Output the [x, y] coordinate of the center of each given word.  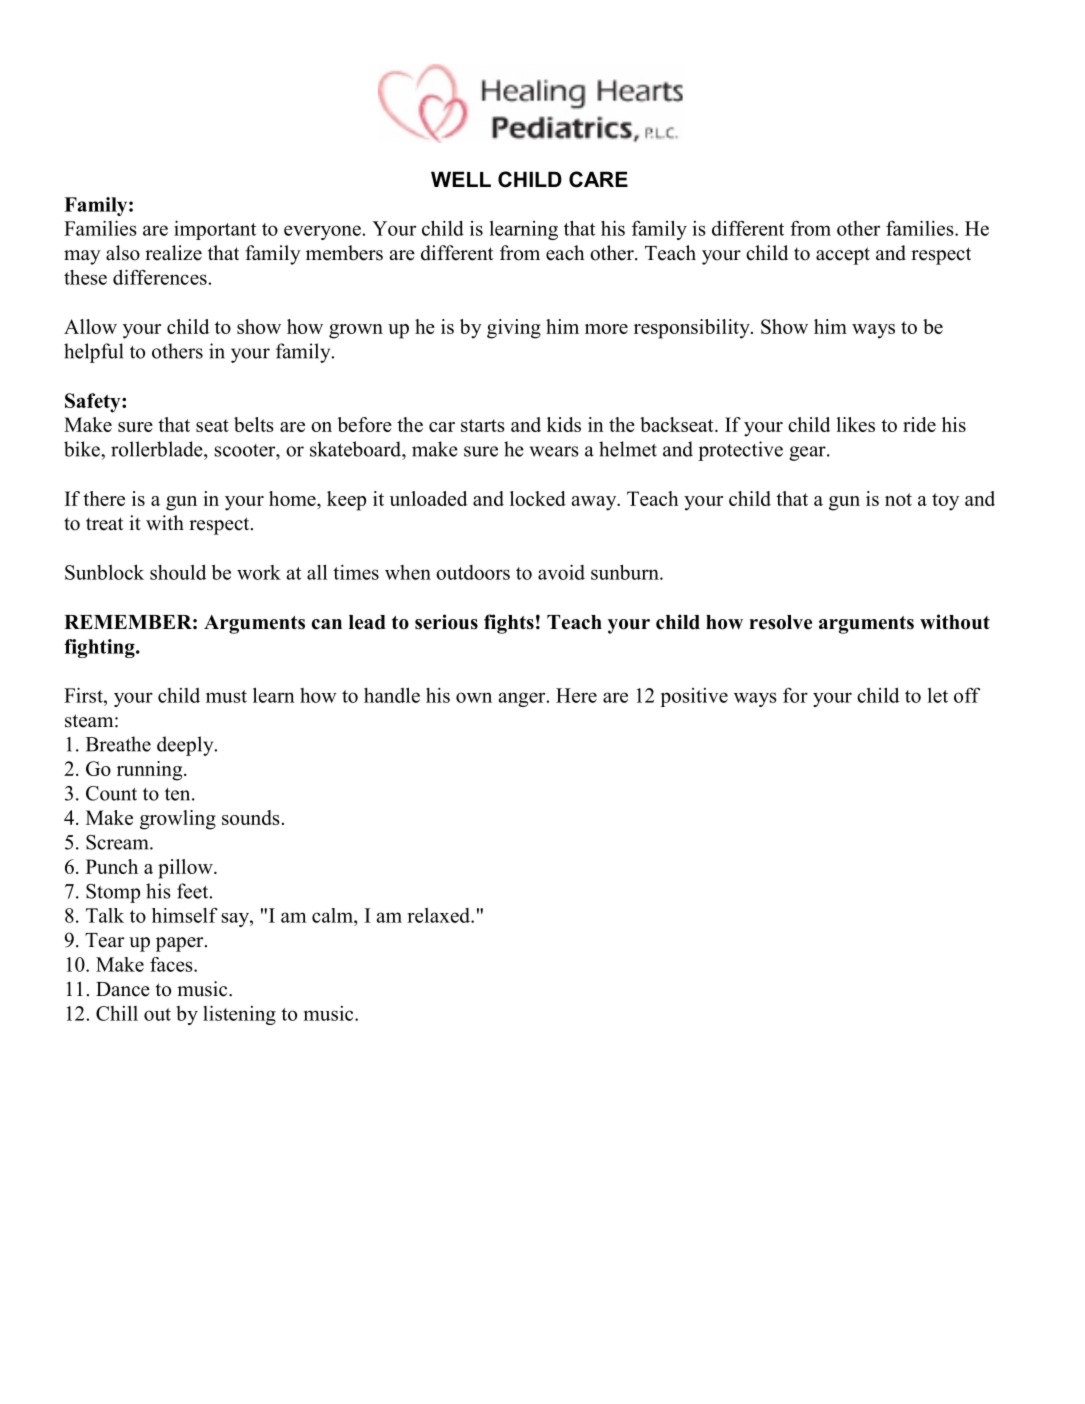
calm [333, 915]
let [938, 695]
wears [554, 451]
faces [172, 964]
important [215, 230]
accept [843, 256]
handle [392, 695]
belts [254, 424]
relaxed [440, 915]
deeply [186, 746]
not [898, 499]
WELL [461, 179]
